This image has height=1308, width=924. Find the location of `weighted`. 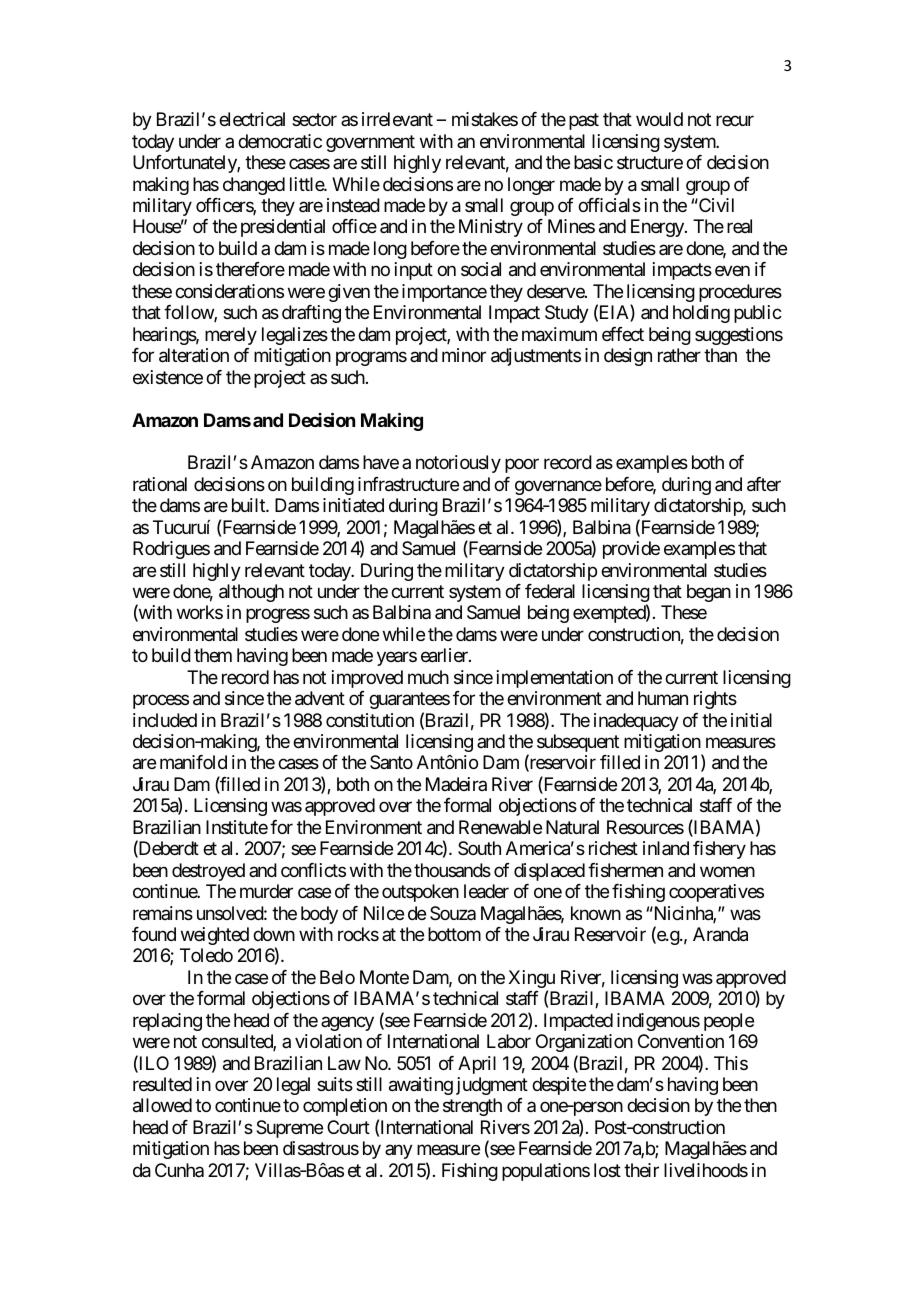

weighted is located at coordinates (215, 936).
